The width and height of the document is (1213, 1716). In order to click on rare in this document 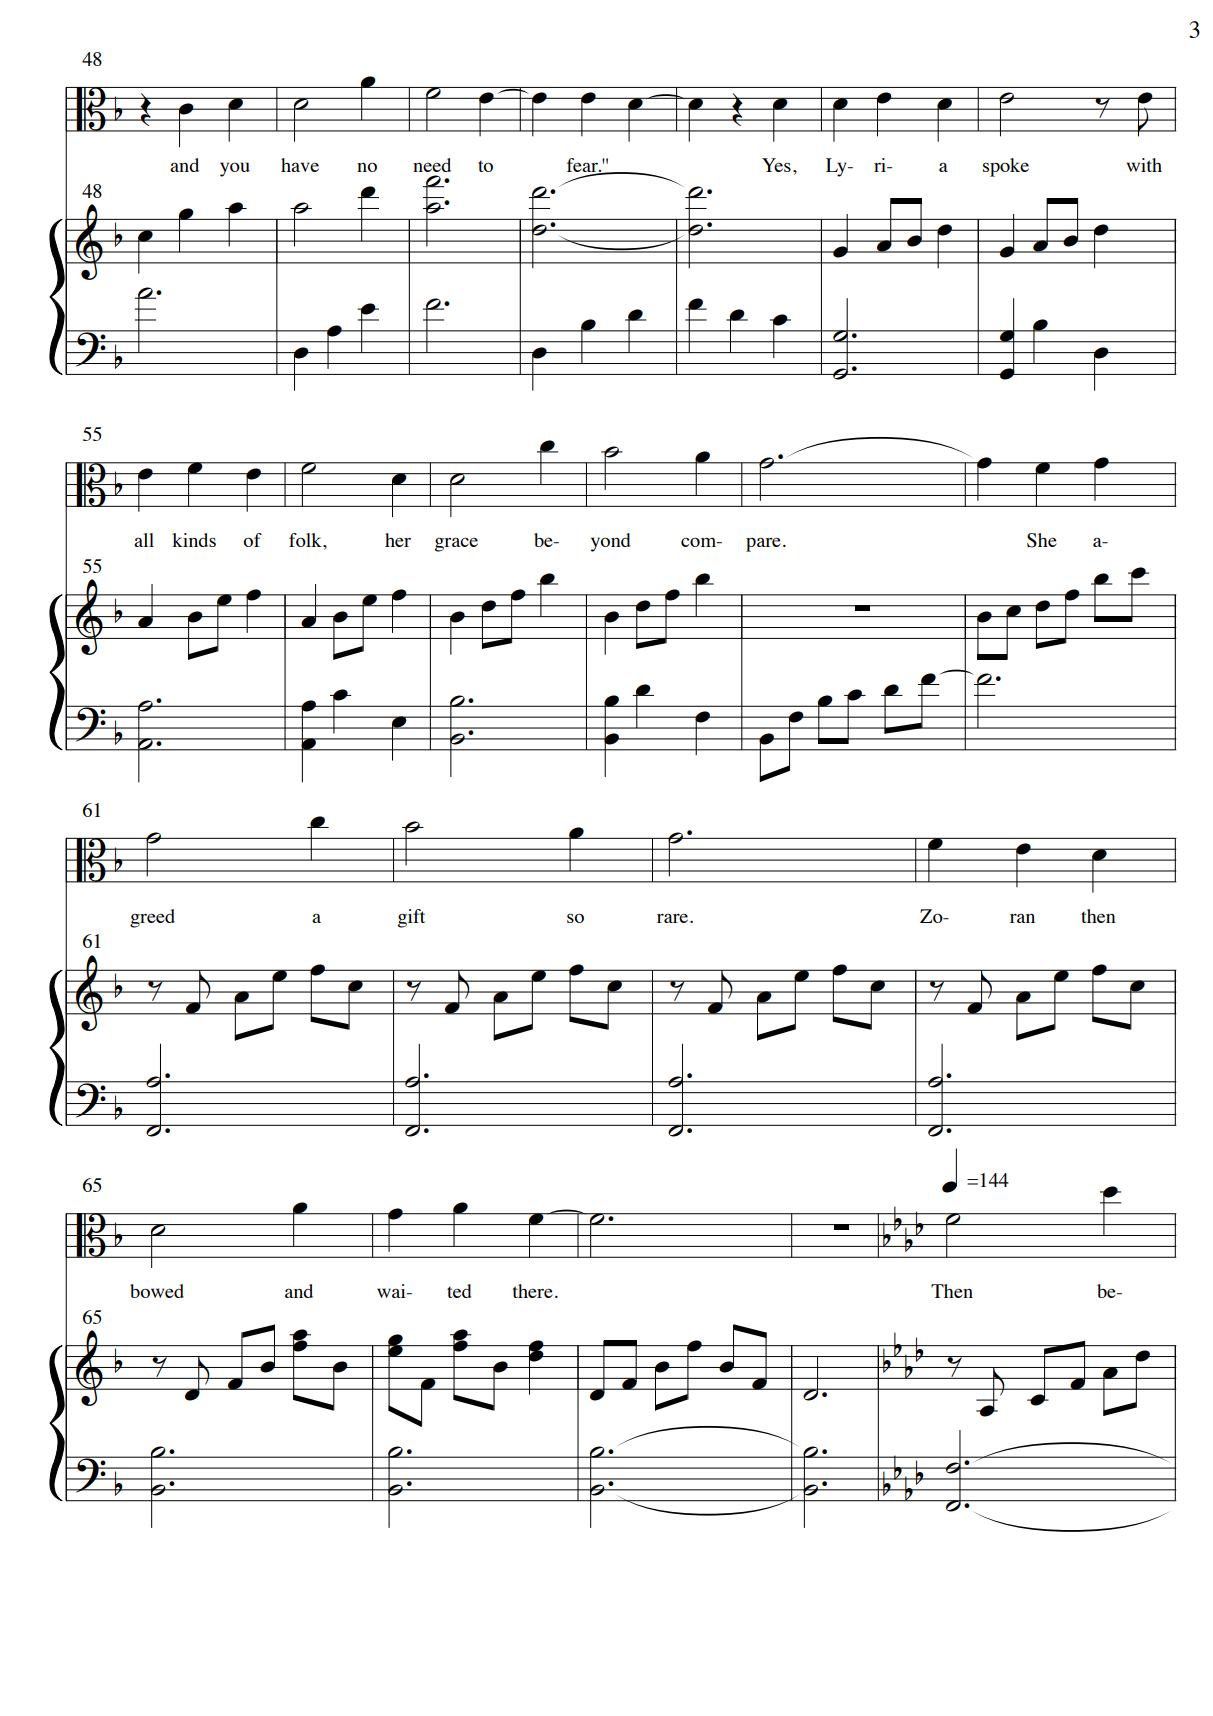, I will do `click(672, 918)`.
